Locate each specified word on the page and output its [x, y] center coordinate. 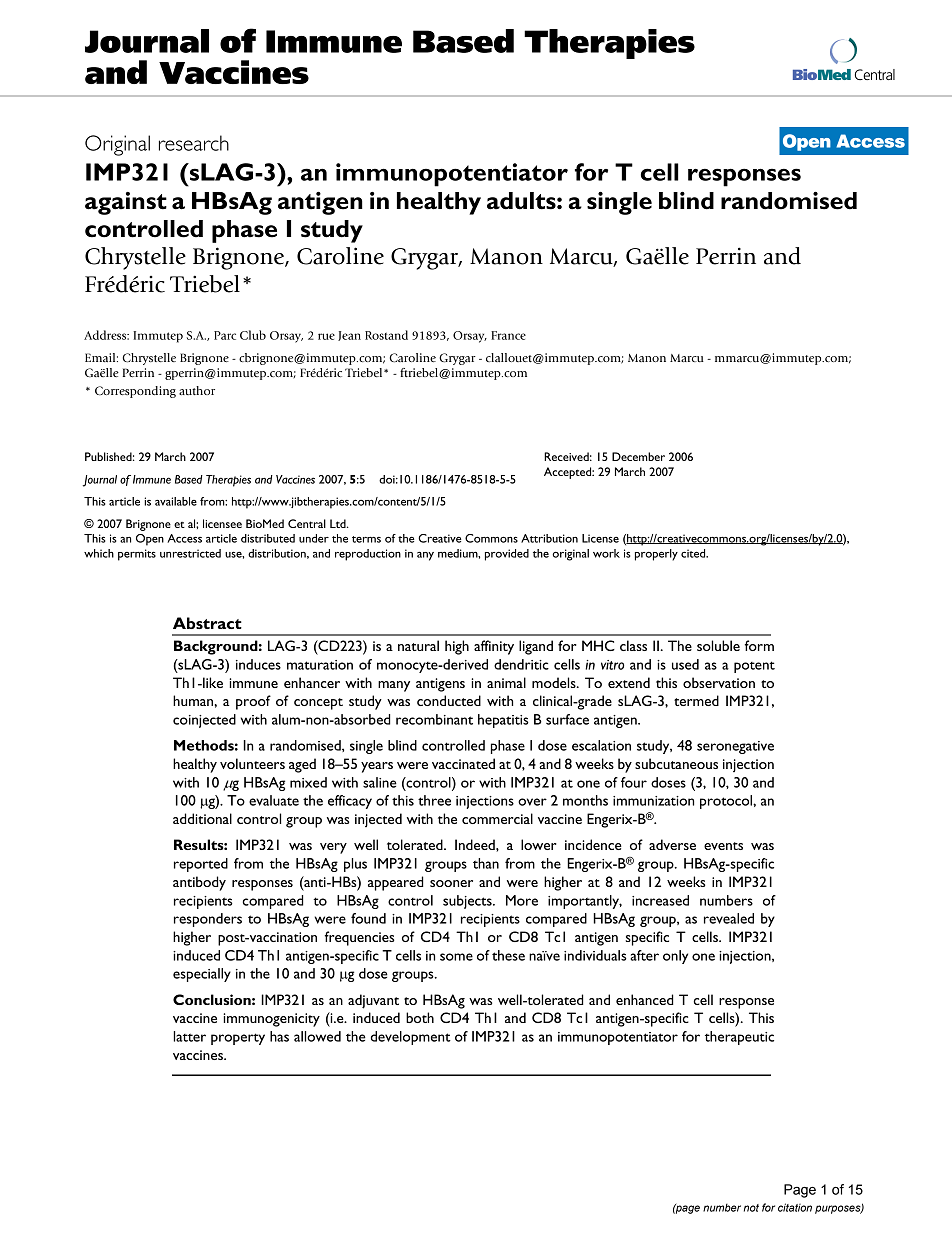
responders [208, 920]
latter [189, 1036]
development [411, 1038]
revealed [729, 918]
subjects [468, 902]
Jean [349, 336]
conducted [449, 700]
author [197, 390]
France [508, 335]
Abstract [207, 623]
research [194, 143]
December [638, 456]
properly [656, 555]
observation [719, 682]
